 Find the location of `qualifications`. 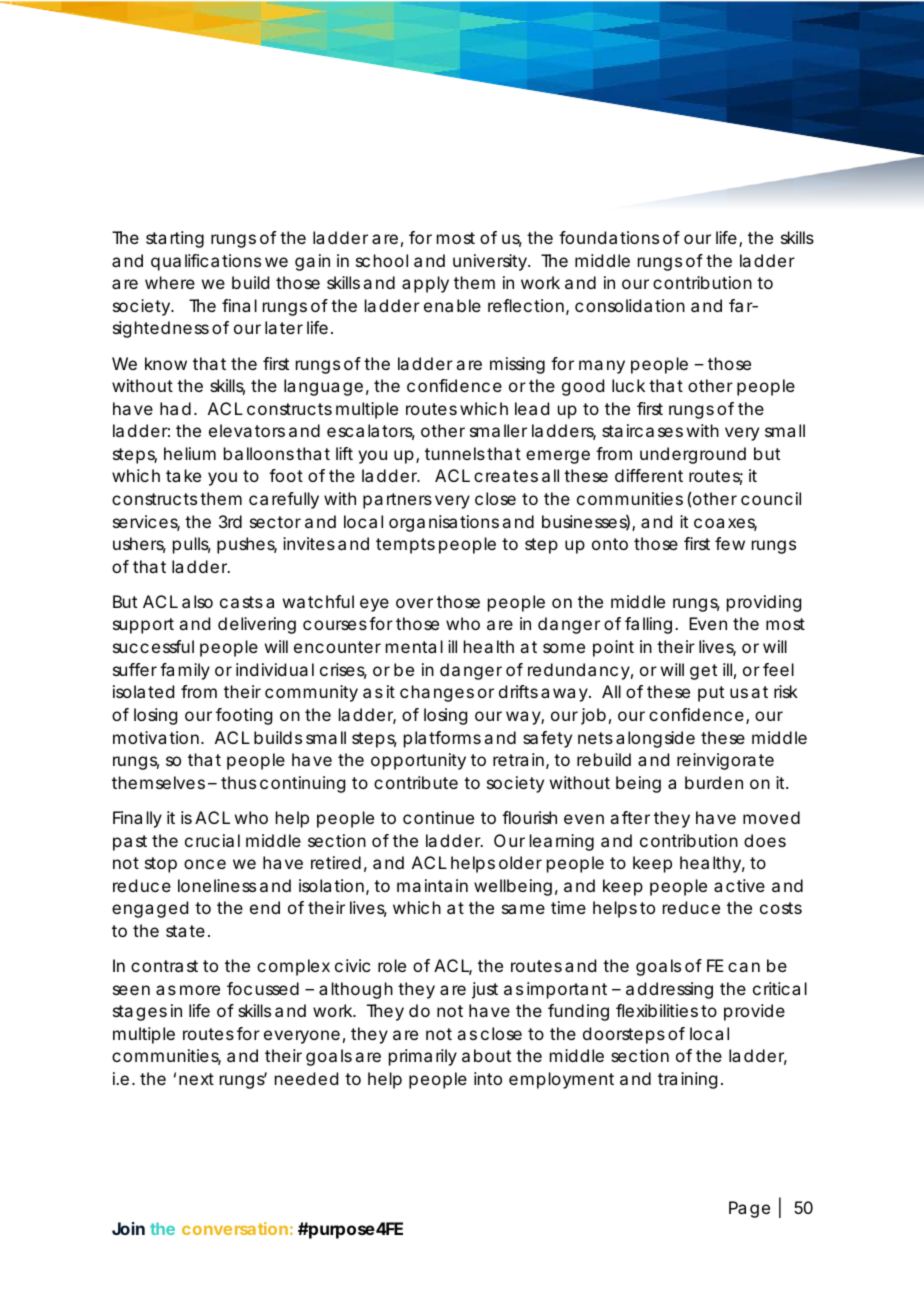

qualifications is located at coordinates (206, 262).
